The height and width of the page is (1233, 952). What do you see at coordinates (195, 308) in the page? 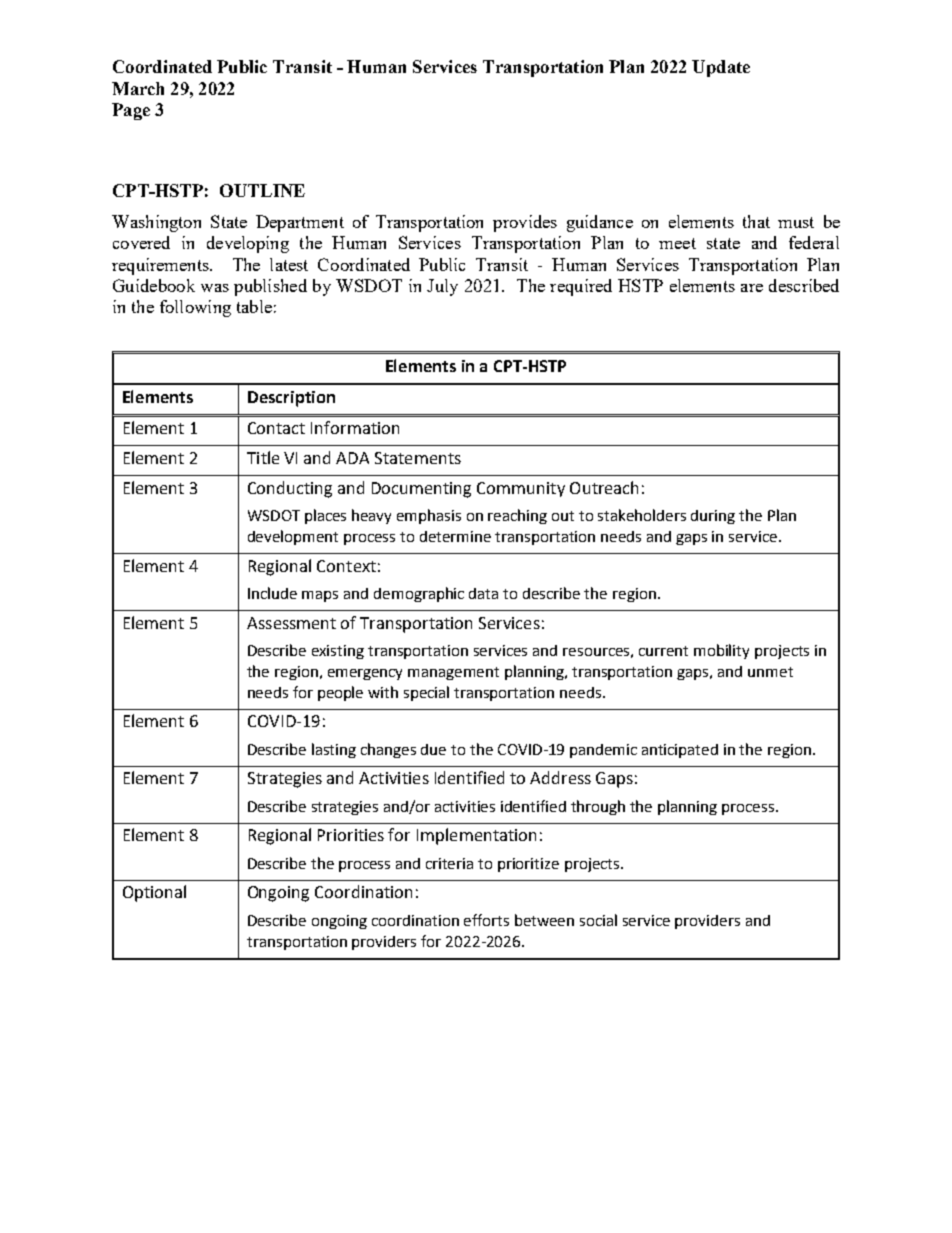
I see `following` at bounding box center [195, 308].
